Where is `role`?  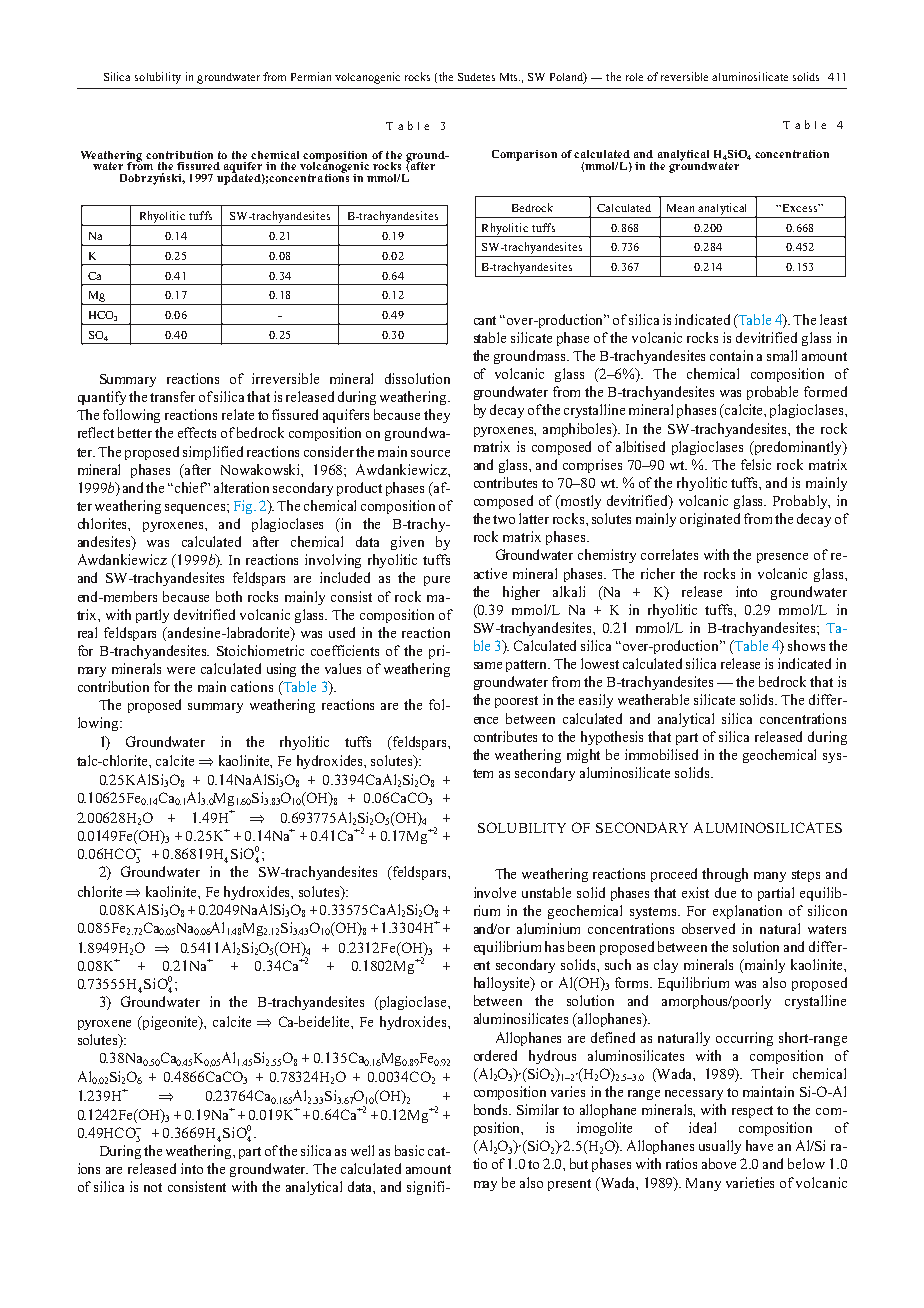
role is located at coordinates (634, 77).
